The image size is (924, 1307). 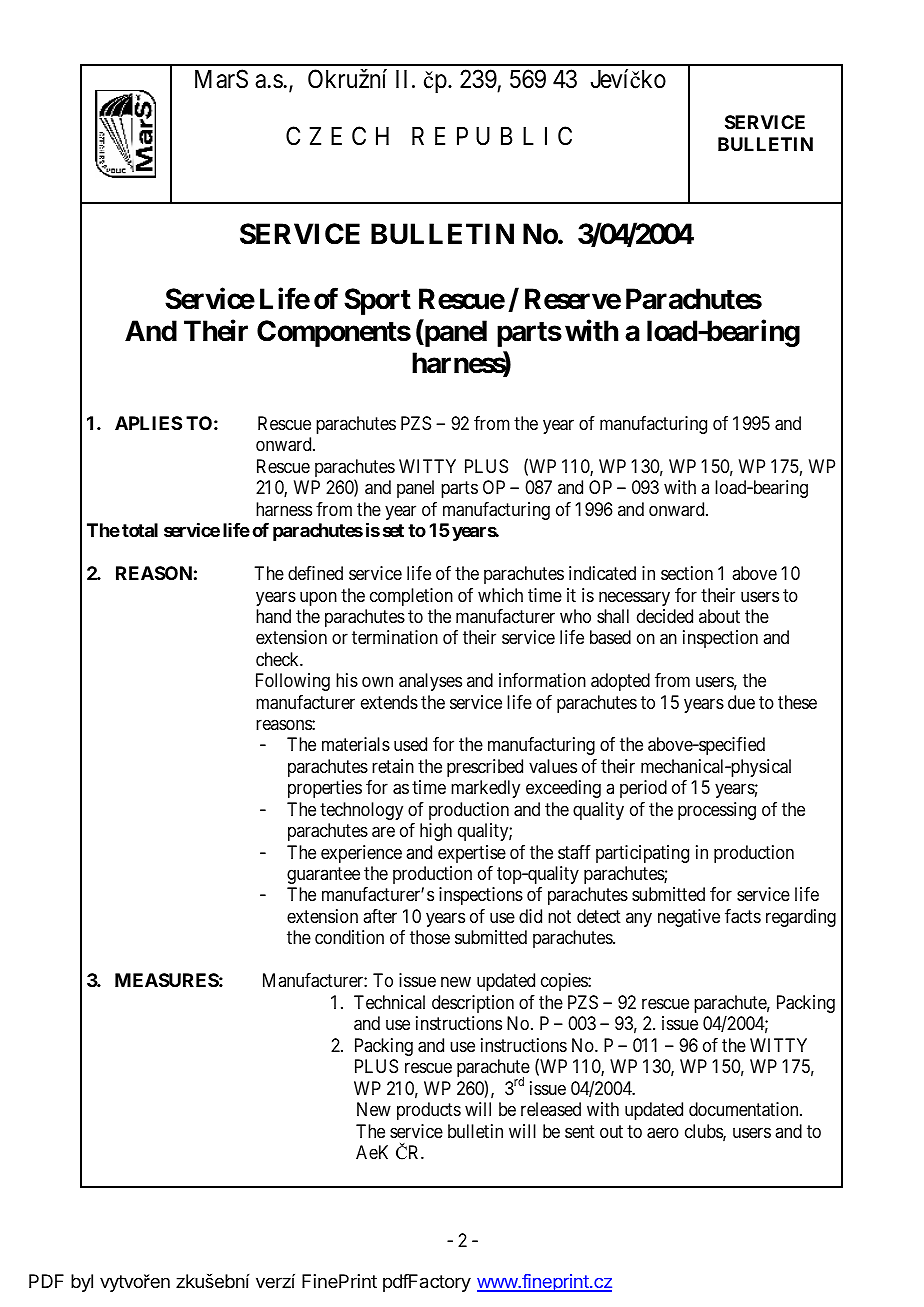 What do you see at coordinates (485, 789) in the screenshot?
I see `markedly` at bounding box center [485, 789].
